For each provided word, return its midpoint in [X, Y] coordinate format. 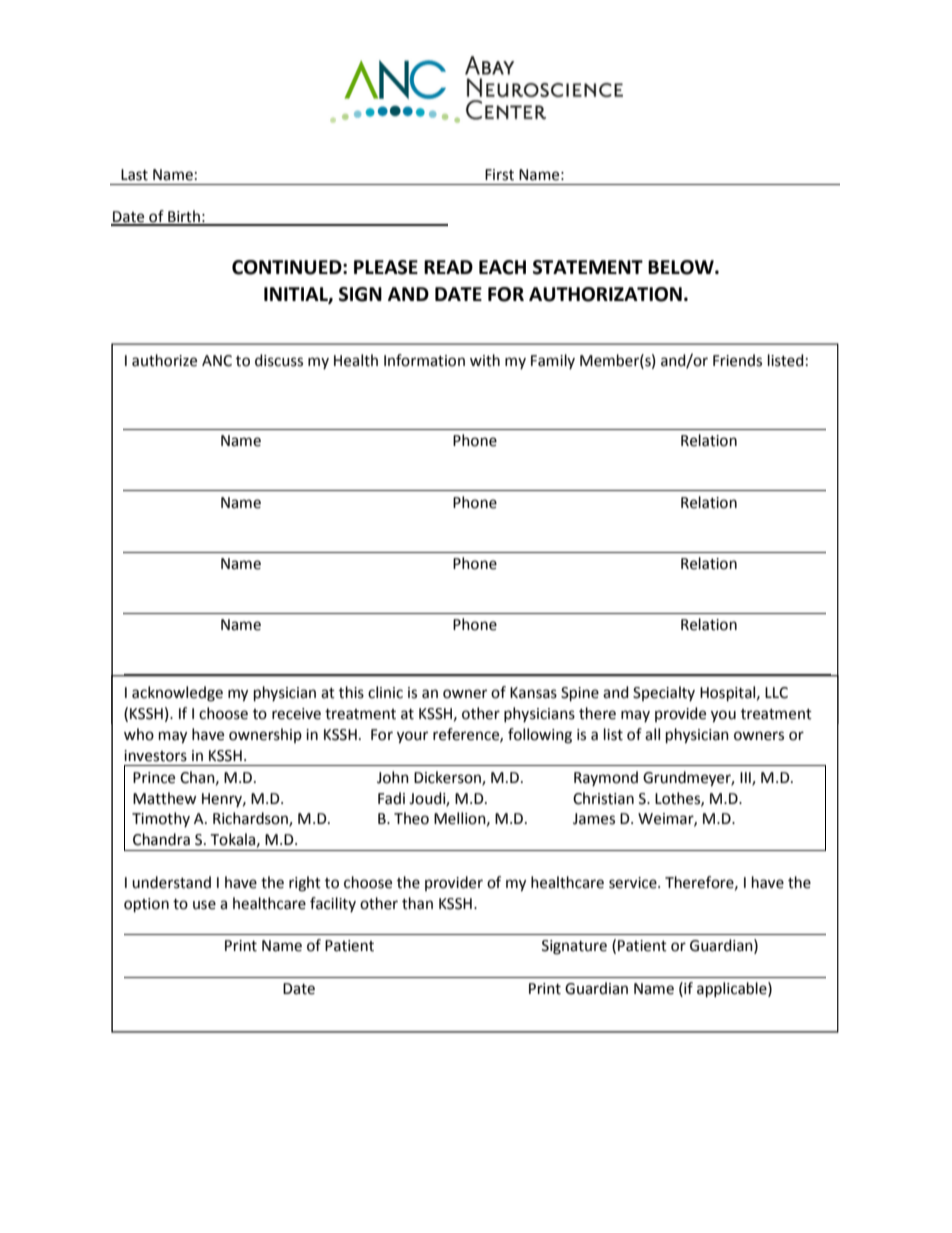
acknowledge [177, 694]
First [499, 175]
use [204, 905]
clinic [385, 692]
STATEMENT [588, 267]
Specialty [664, 693]
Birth [184, 217]
